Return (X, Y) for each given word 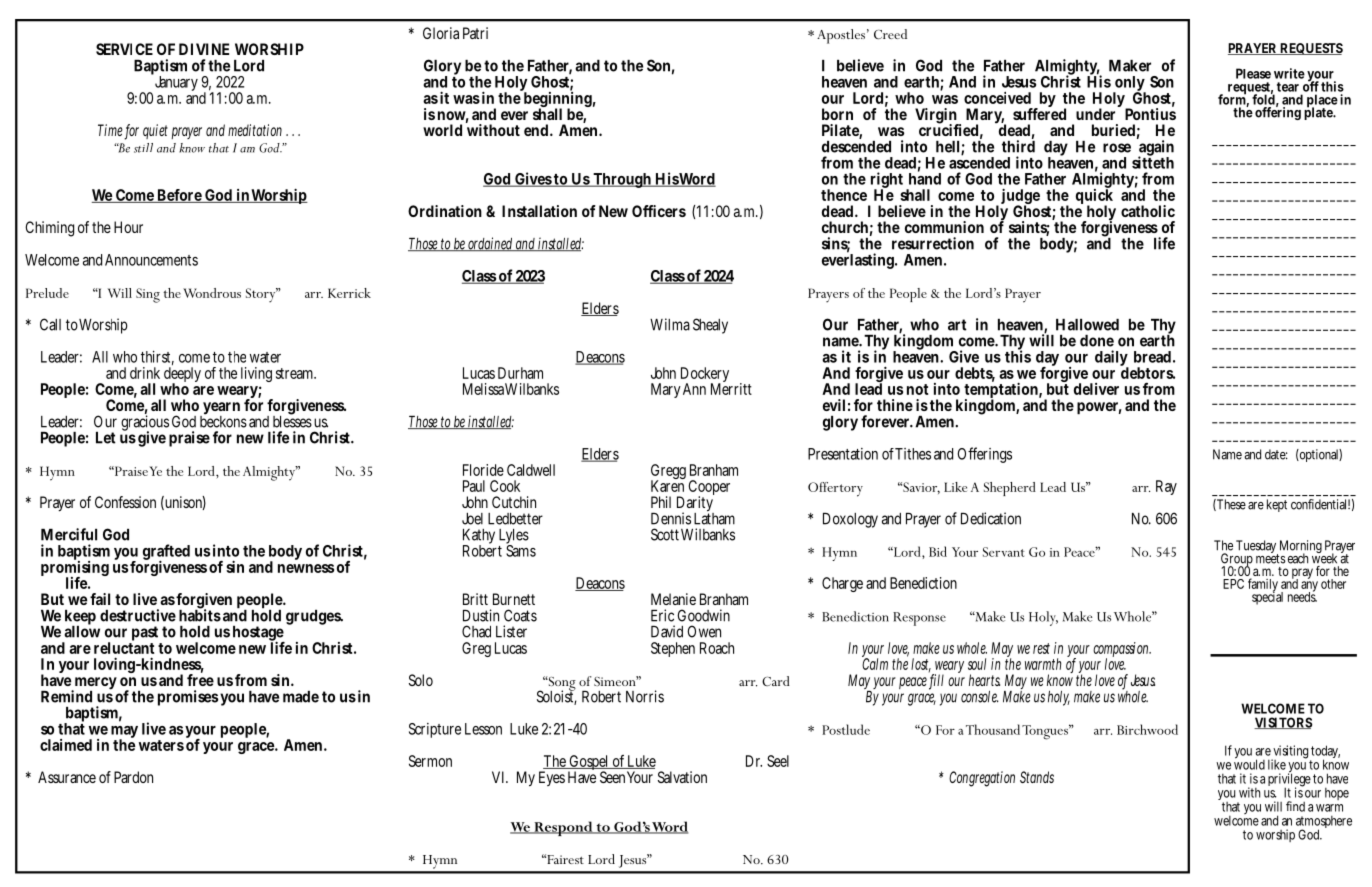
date (1276, 454)
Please (1253, 73)
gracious (145, 423)
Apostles (841, 36)
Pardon (133, 777)
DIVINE (204, 49)
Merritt (731, 388)
